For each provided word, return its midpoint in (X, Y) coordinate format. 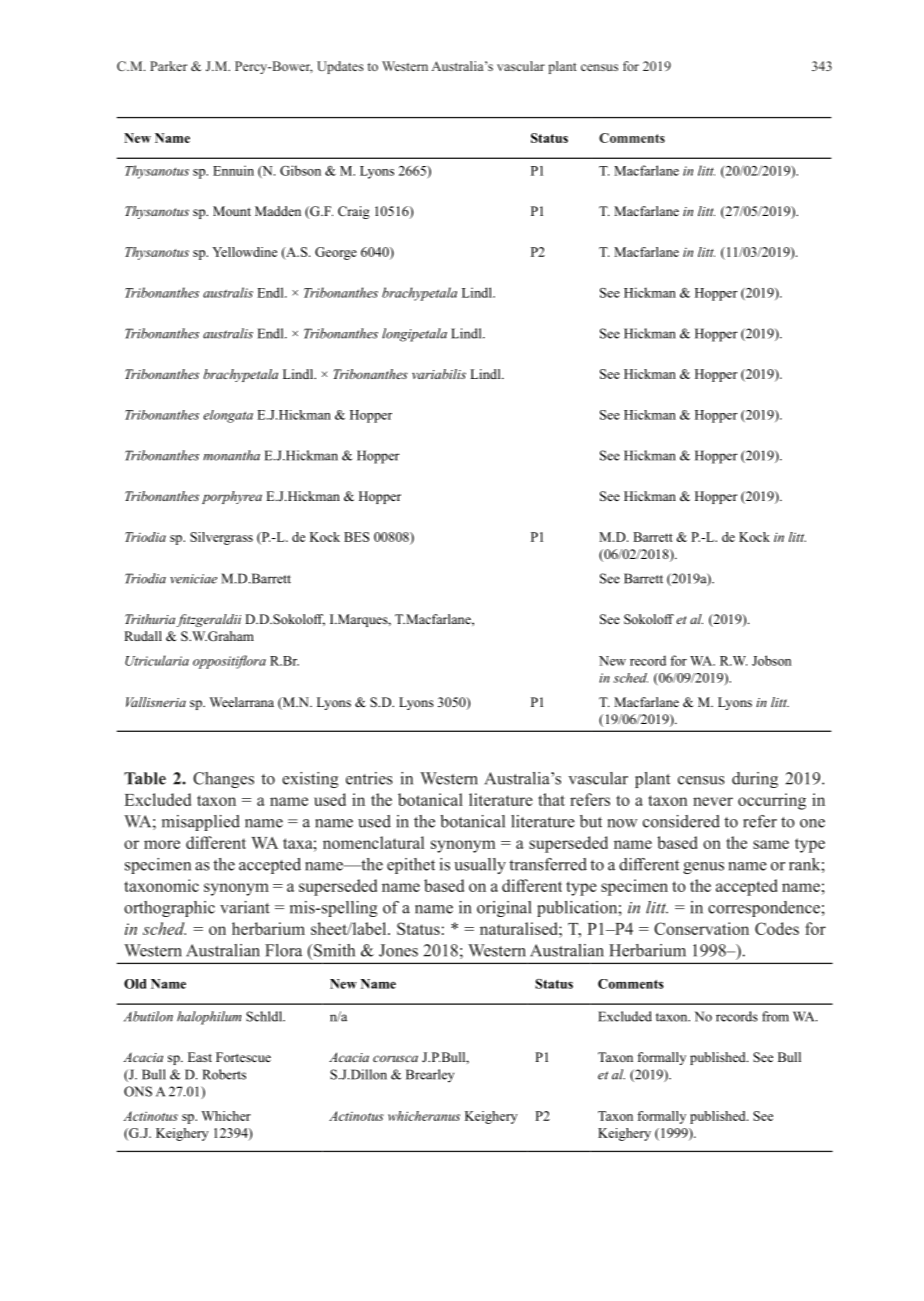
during (755, 780)
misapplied (201, 823)
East (200, 1057)
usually (480, 866)
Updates (340, 67)
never (713, 801)
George (336, 253)
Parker (168, 66)
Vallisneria (156, 702)
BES (356, 537)
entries (369, 778)
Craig (354, 212)
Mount (232, 211)
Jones (398, 950)
